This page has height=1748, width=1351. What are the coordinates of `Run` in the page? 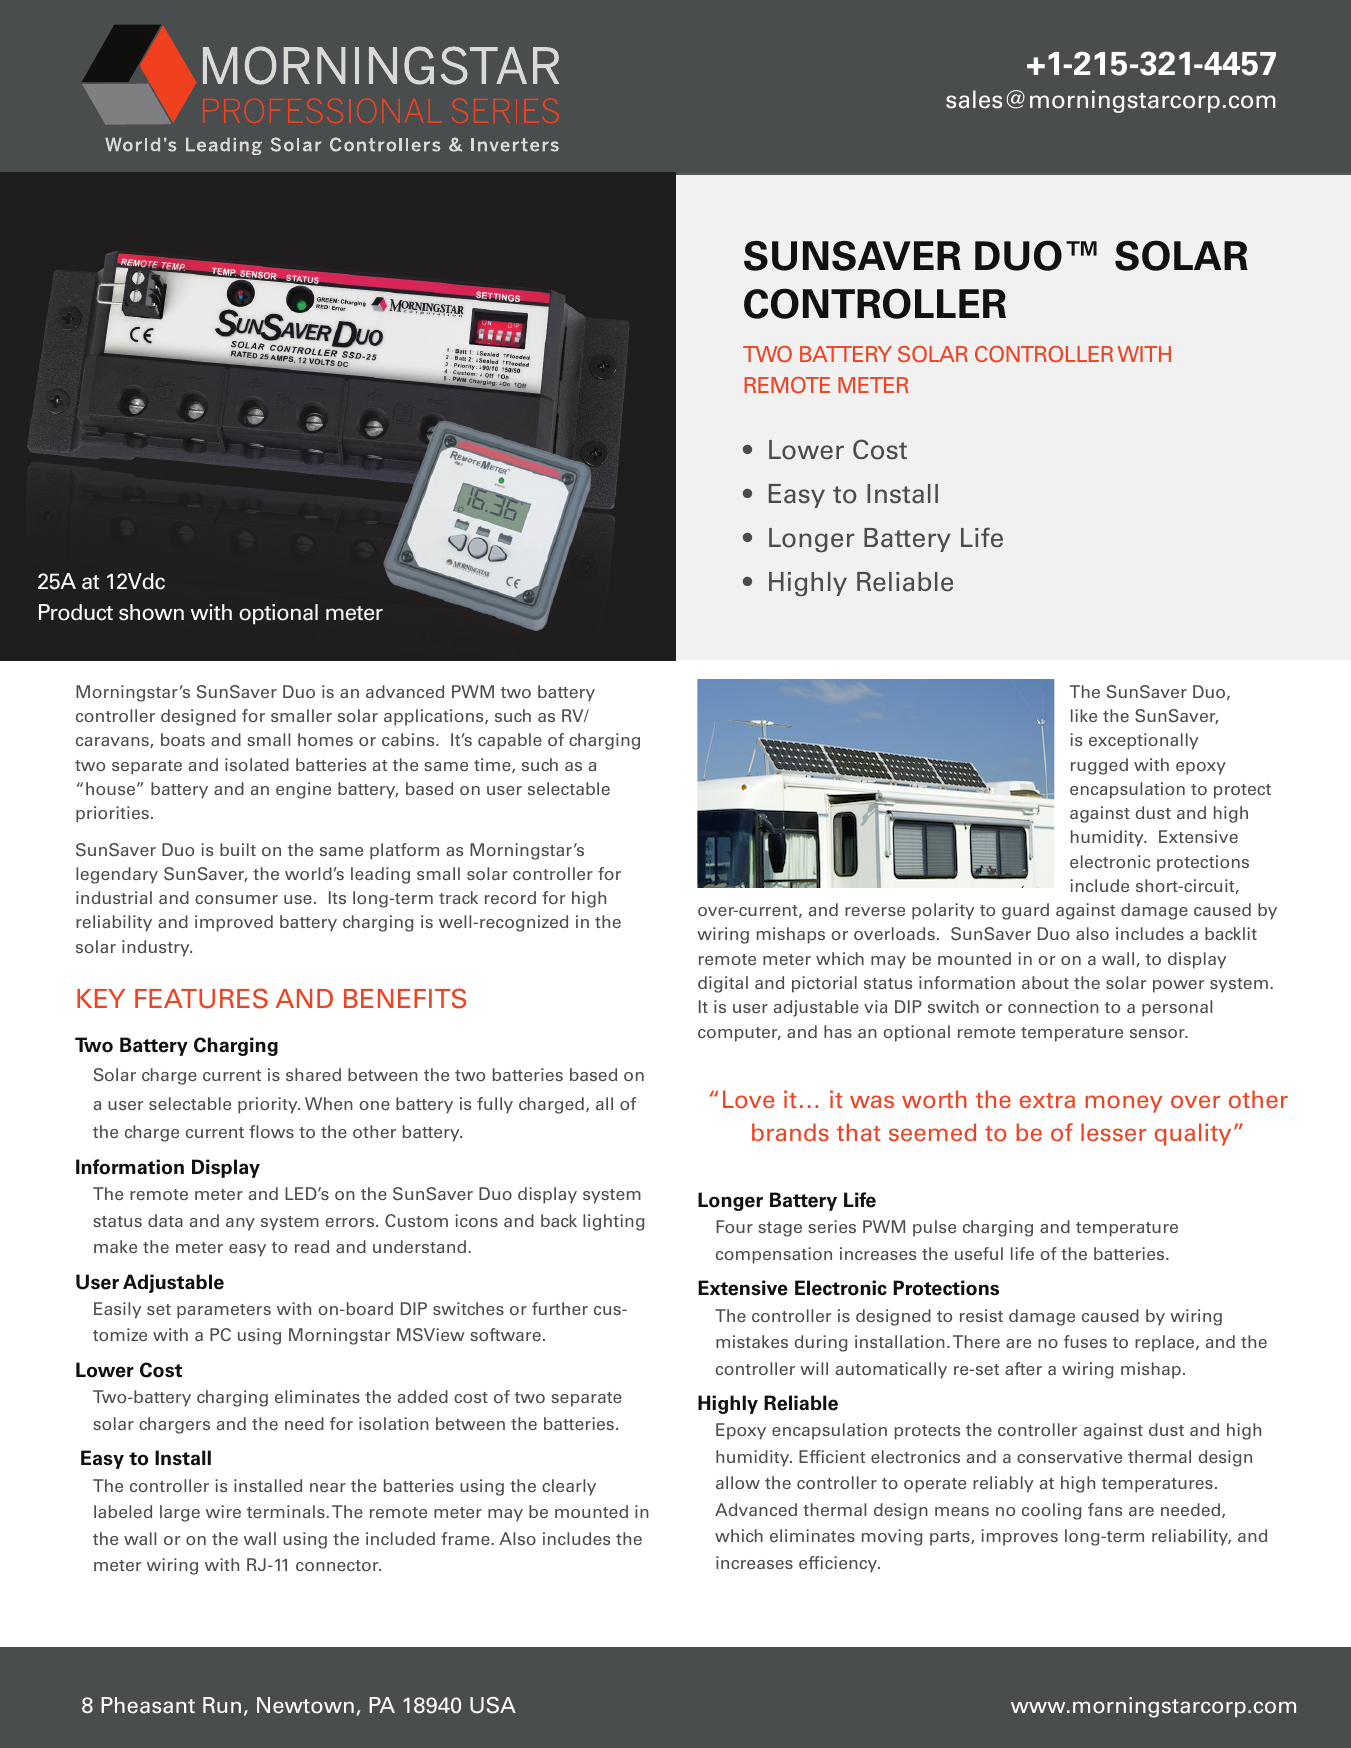 It's located at (222, 1705).
